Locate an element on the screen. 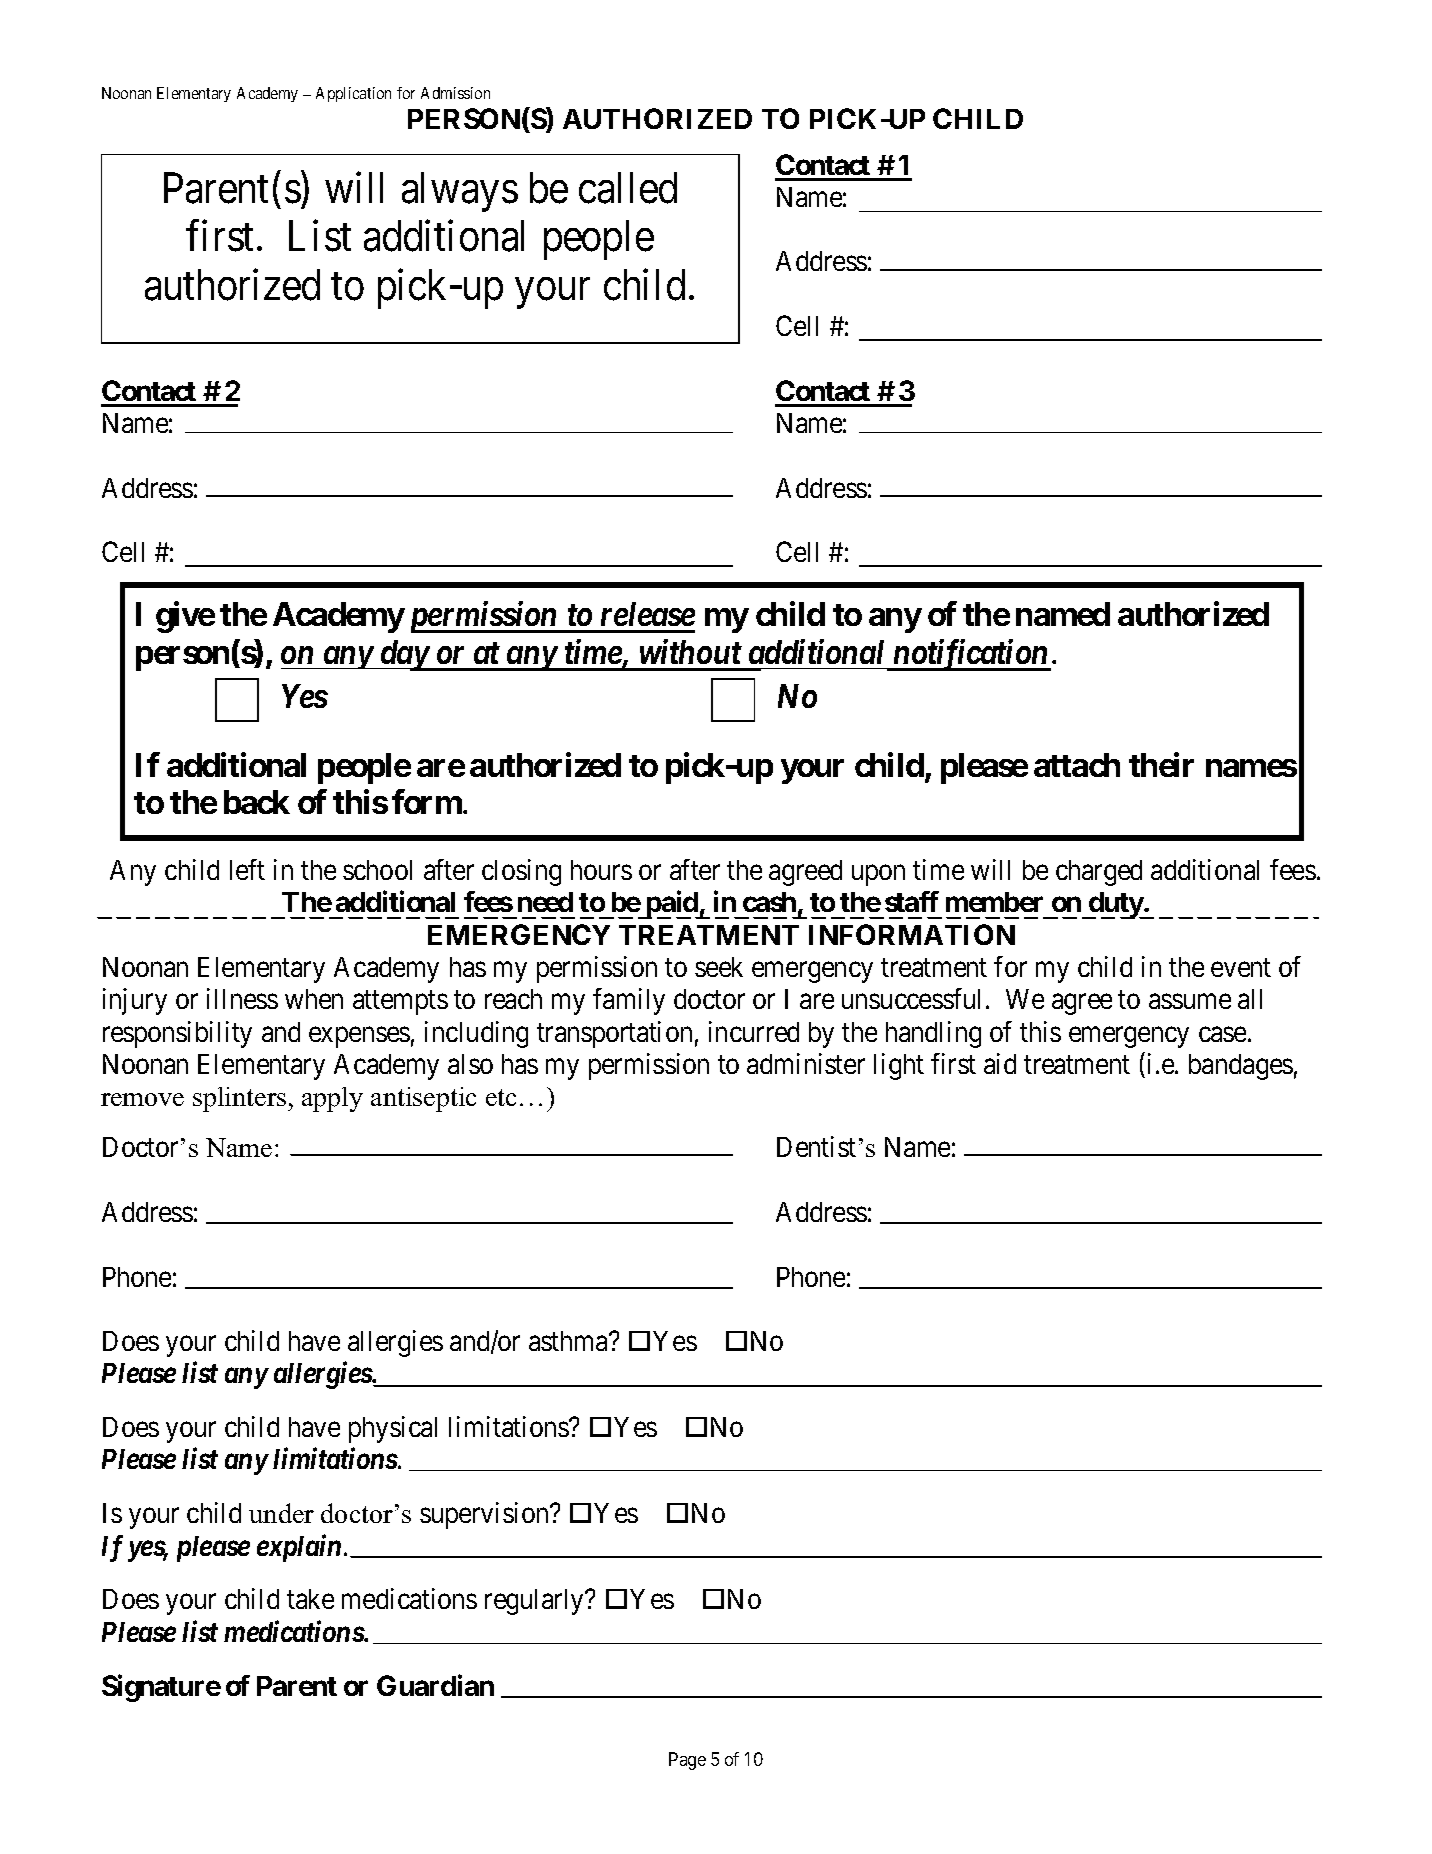 The image size is (1432, 1854). called is located at coordinates (628, 188).
